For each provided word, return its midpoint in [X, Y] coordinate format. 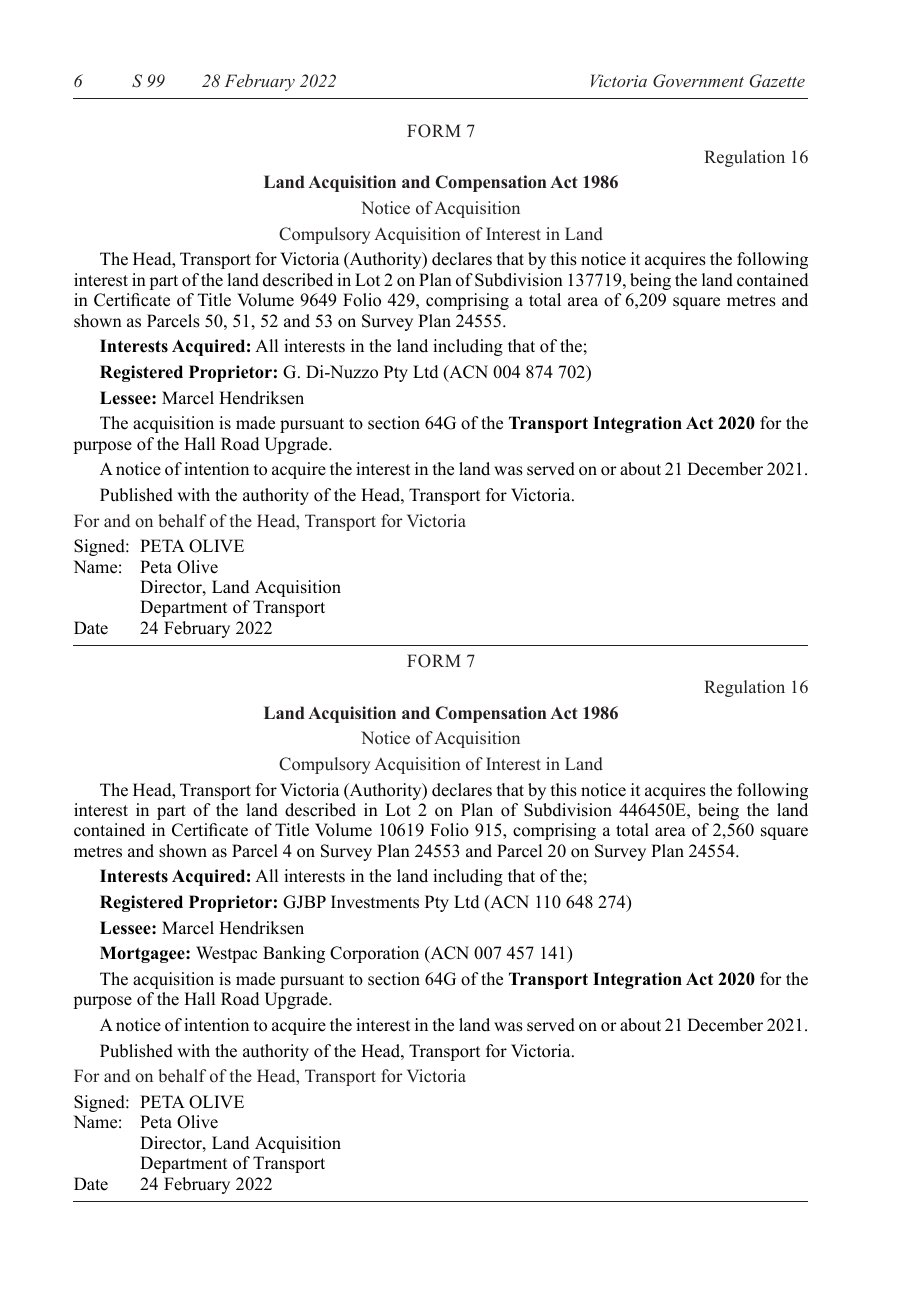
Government [698, 81]
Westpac [226, 954]
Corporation [374, 954]
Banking [294, 954]
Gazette [777, 81]
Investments [375, 902]
